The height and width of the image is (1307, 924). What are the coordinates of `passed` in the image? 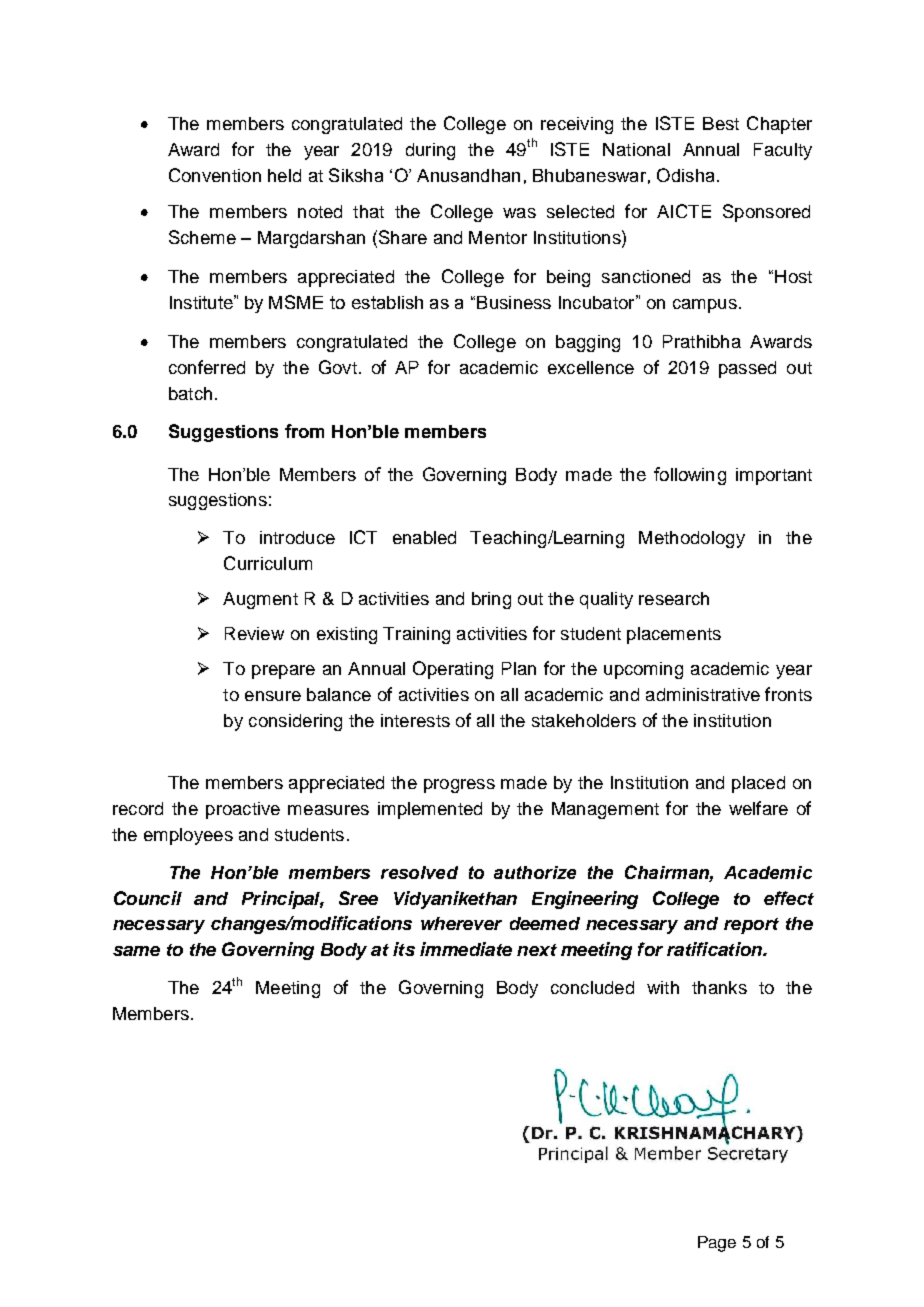 It's located at (747, 369).
